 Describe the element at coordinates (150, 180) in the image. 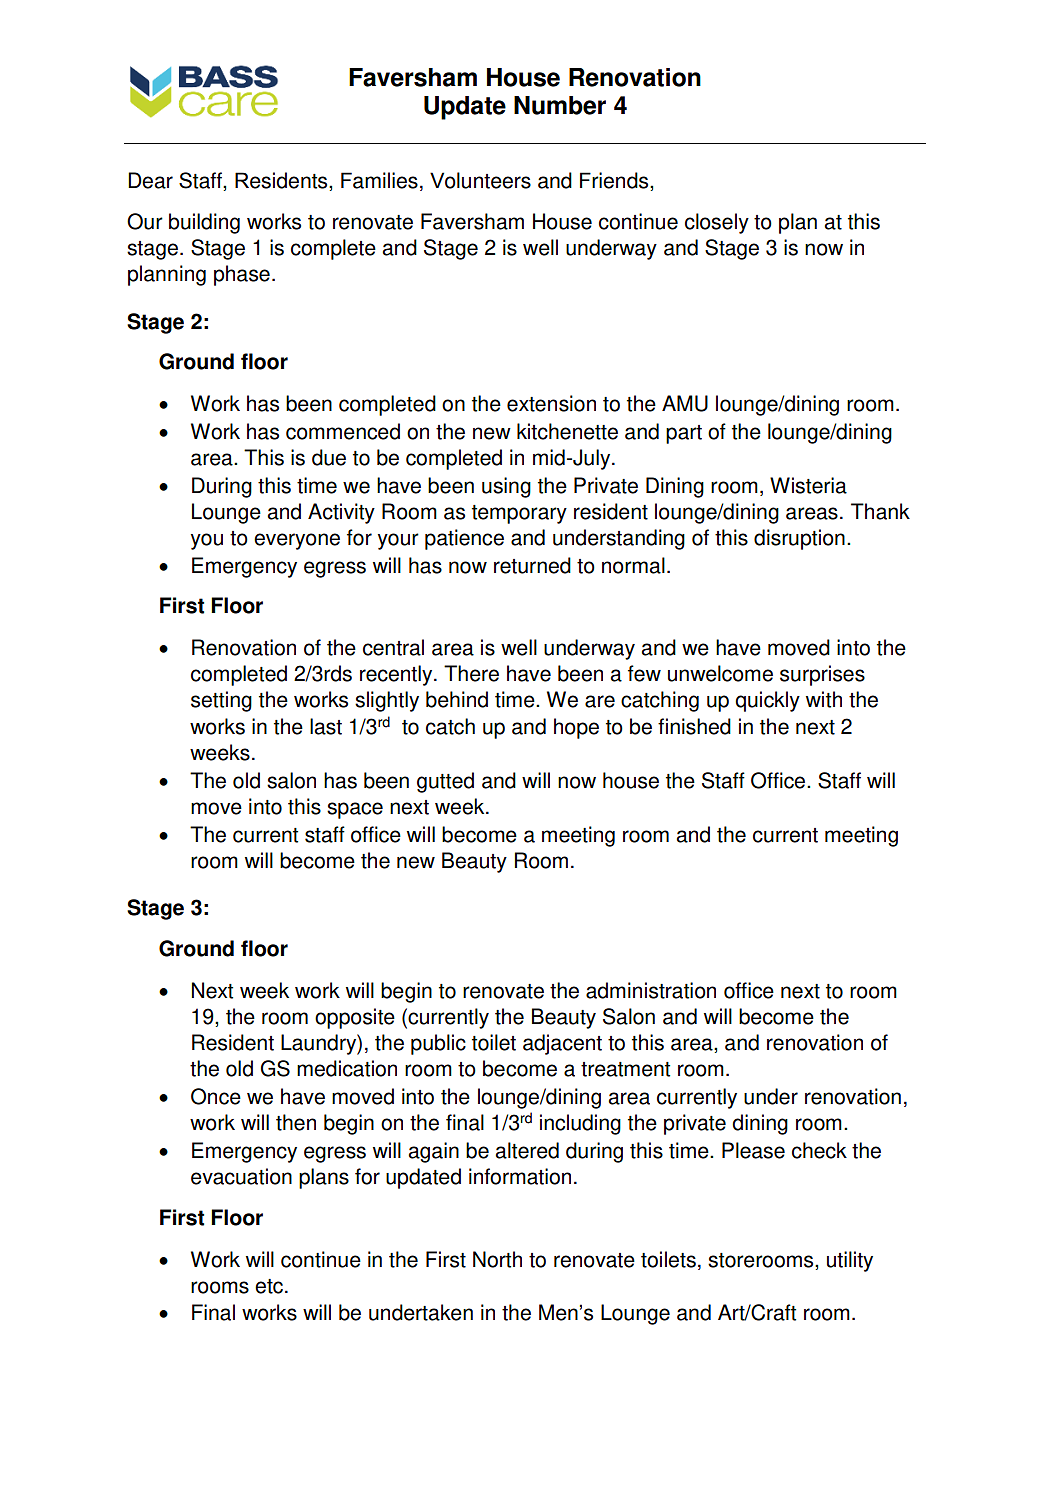

I see `Dear` at that location.
